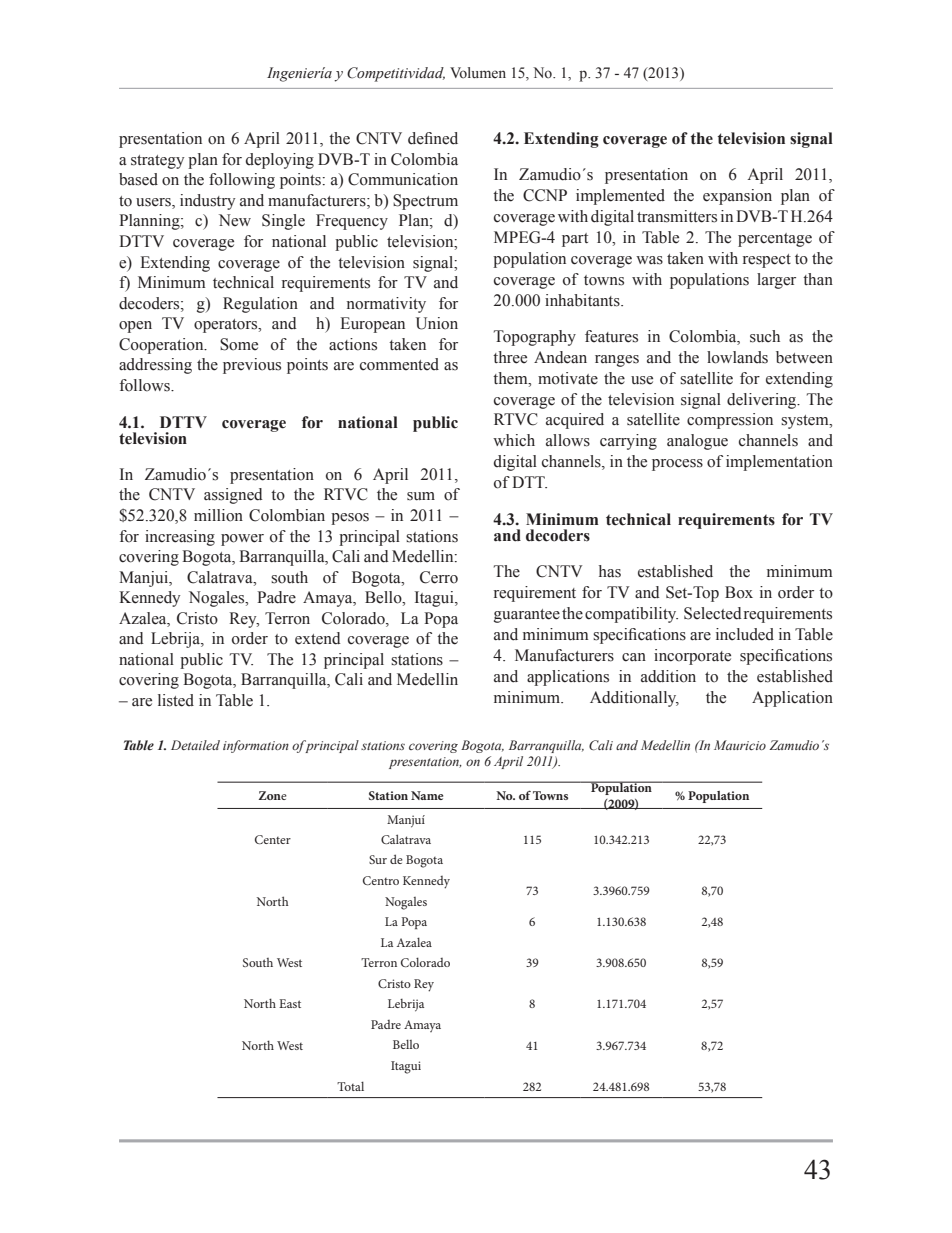 This screenshot has width=952, height=1233. Describe the element at coordinates (737, 197) in the screenshot. I see `expansion` at that location.
